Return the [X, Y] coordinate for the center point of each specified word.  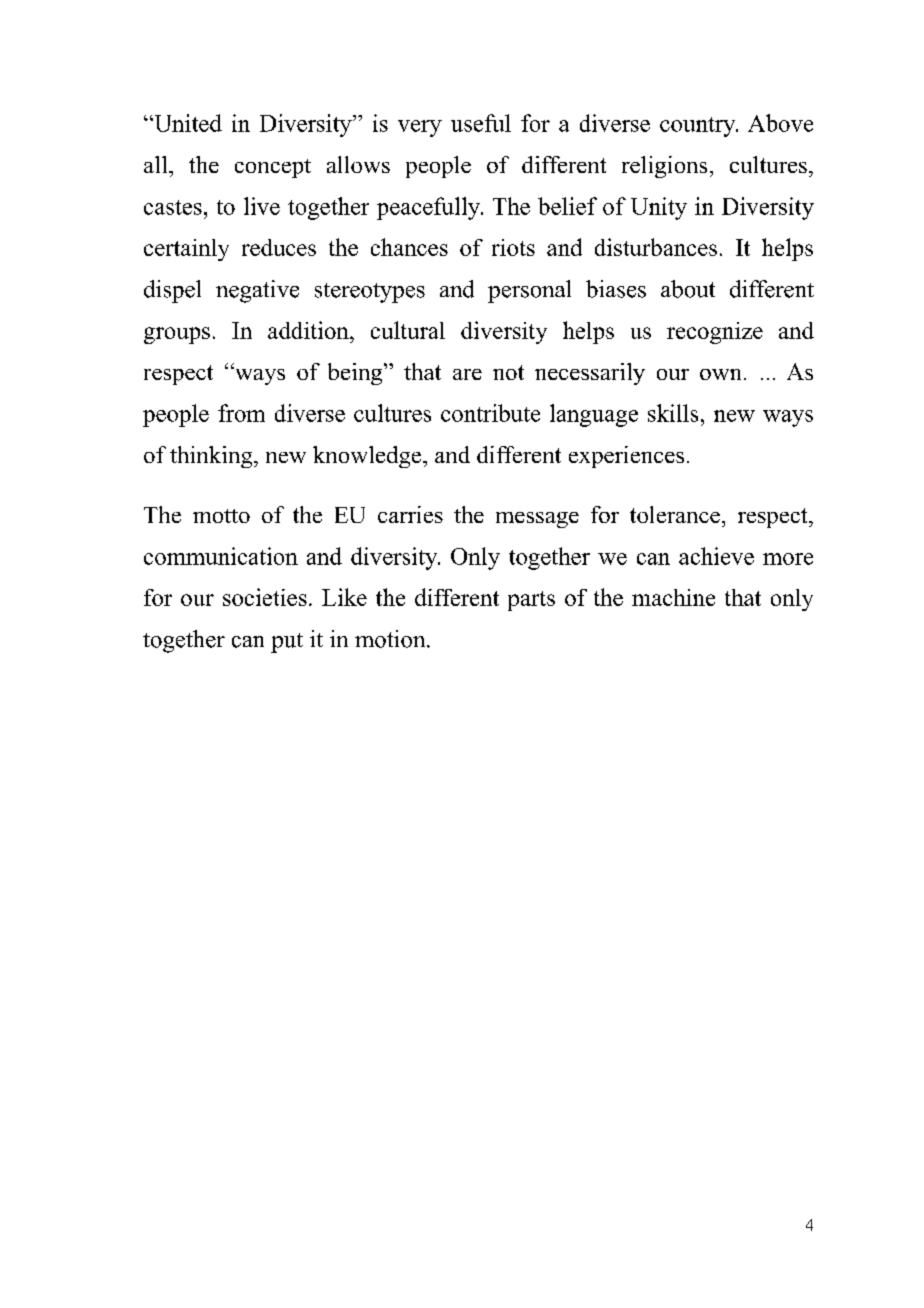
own [720, 374]
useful [481, 123]
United [187, 123]
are [467, 374]
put [287, 643]
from [241, 413]
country [699, 127]
